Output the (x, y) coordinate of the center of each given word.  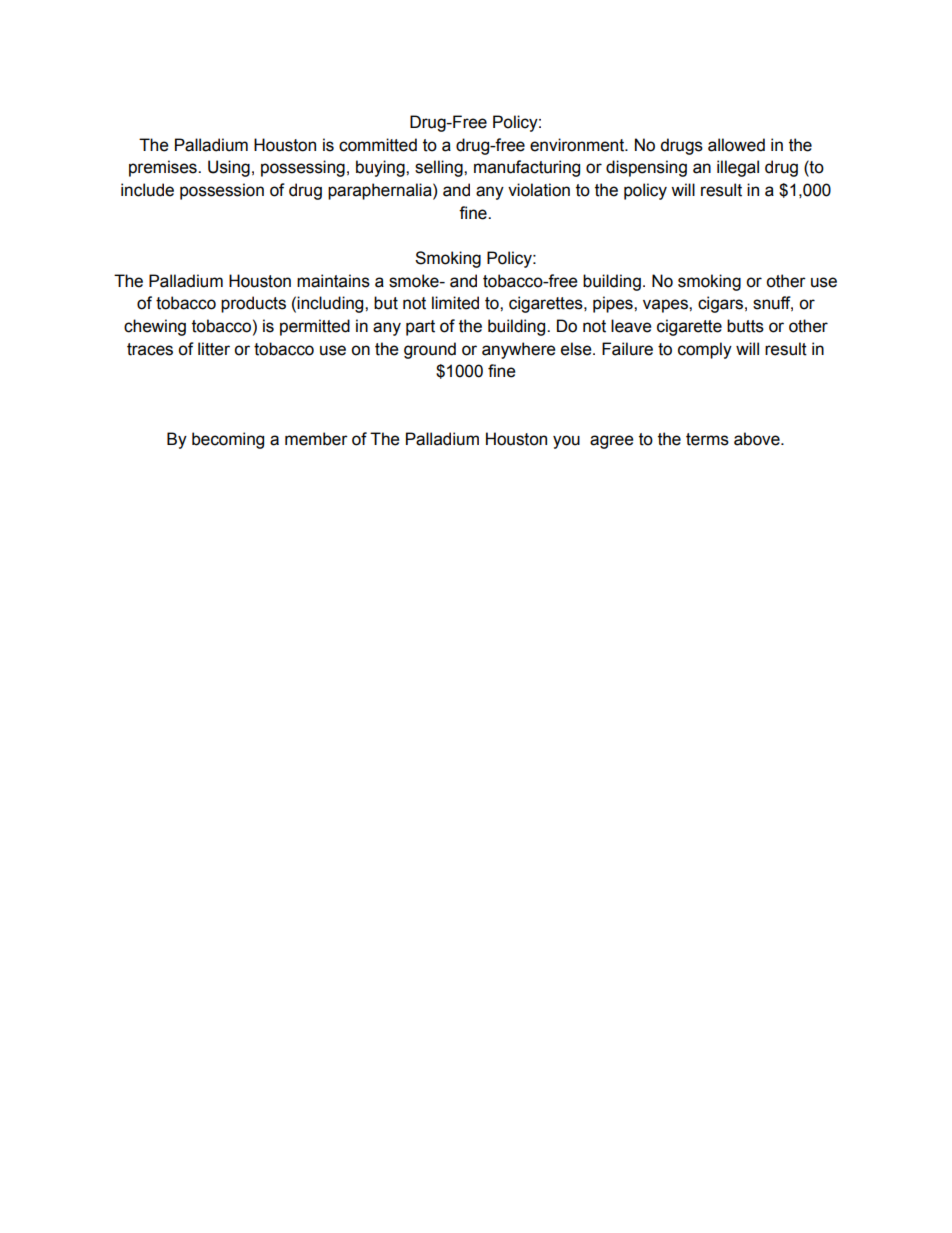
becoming (228, 440)
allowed (736, 145)
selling (440, 168)
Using (229, 168)
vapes (666, 306)
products (253, 304)
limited (455, 303)
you (566, 442)
